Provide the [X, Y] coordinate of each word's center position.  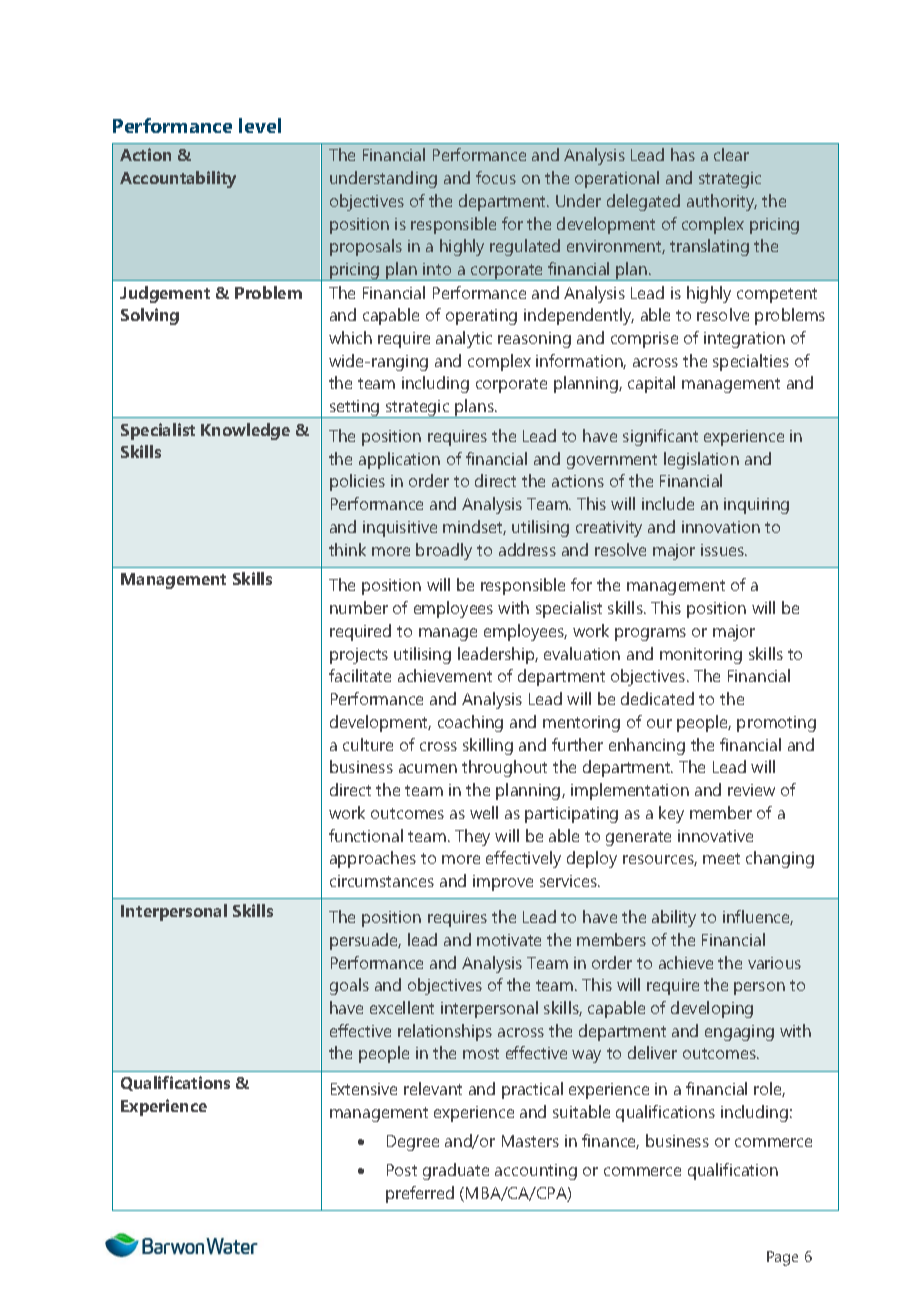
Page [782, 1258]
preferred [420, 1194]
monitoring [701, 656]
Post [402, 1170]
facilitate [360, 675]
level [260, 125]
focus [496, 177]
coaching [470, 723]
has [683, 154]
